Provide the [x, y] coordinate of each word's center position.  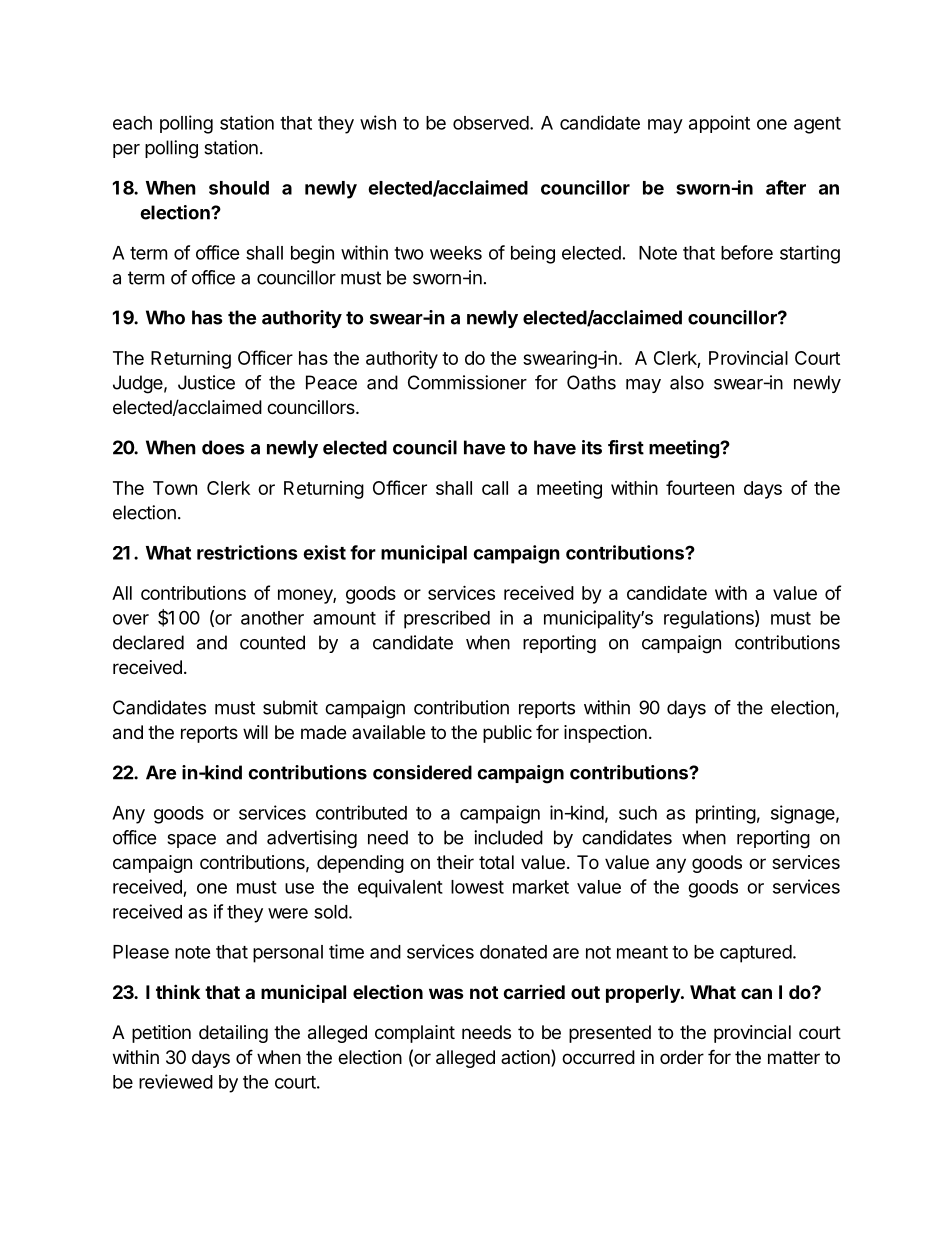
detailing [233, 1034]
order [682, 1057]
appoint [719, 124]
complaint [415, 1034]
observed [491, 123]
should [239, 188]
